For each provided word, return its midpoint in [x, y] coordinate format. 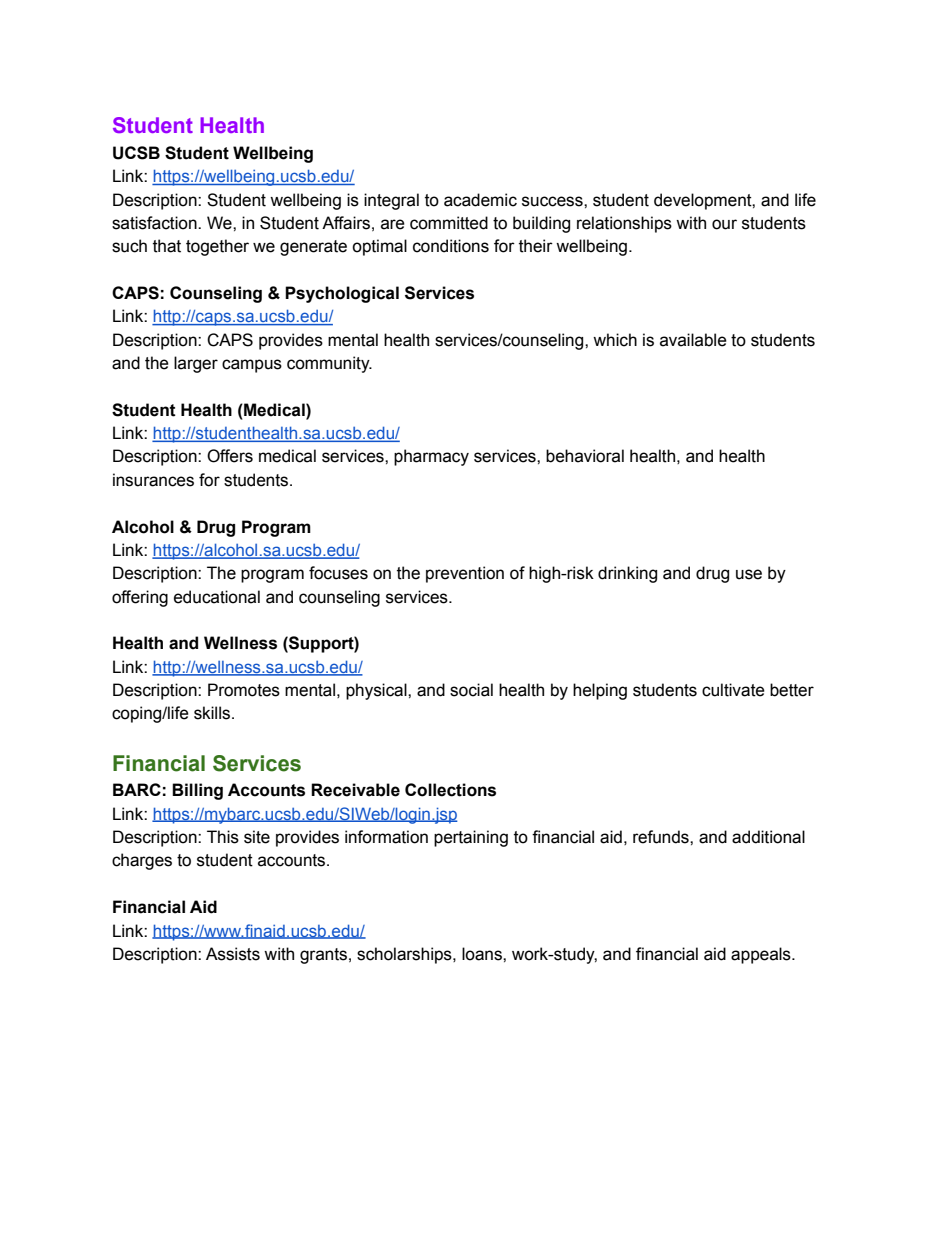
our [724, 224]
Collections [450, 790]
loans [483, 954]
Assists [233, 954]
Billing [197, 791]
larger [196, 364]
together [217, 247]
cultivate [733, 690]
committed [449, 223]
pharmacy [431, 457]
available [693, 340]
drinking [627, 574]
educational [217, 597]
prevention [465, 574]
